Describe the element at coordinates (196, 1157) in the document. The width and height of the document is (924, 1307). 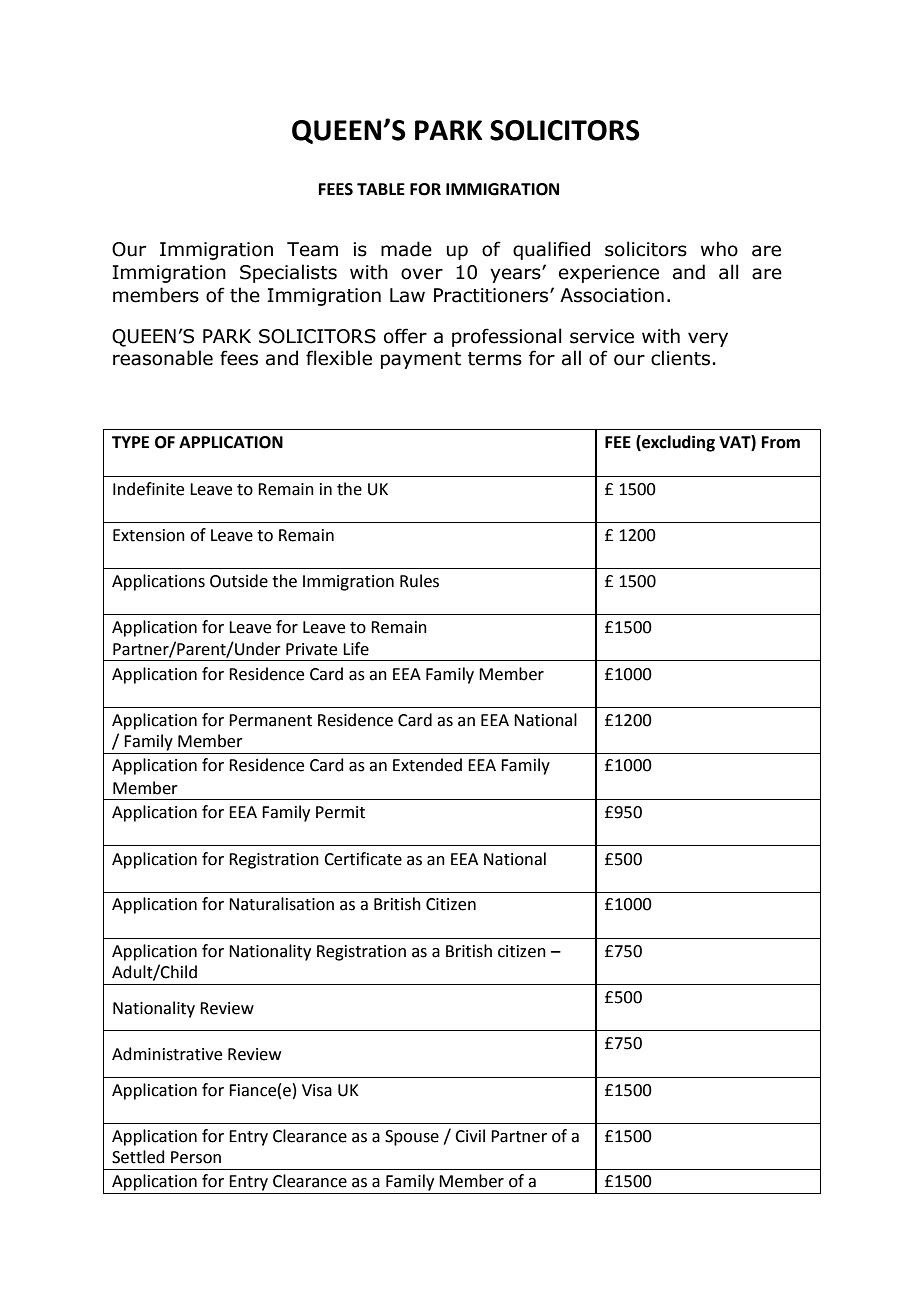
I see `Person` at that location.
